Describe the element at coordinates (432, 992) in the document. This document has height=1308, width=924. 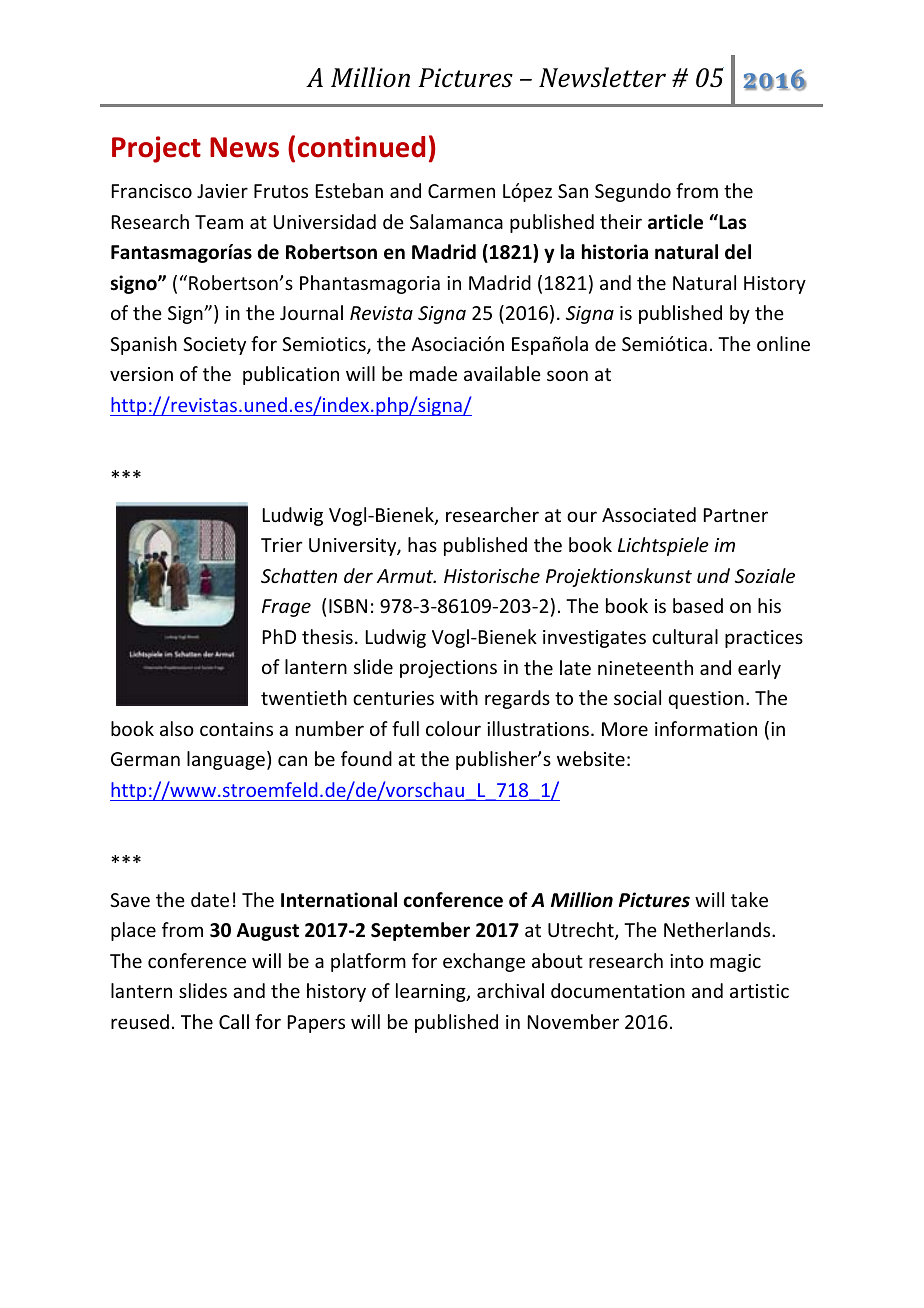
I see `learning` at that location.
